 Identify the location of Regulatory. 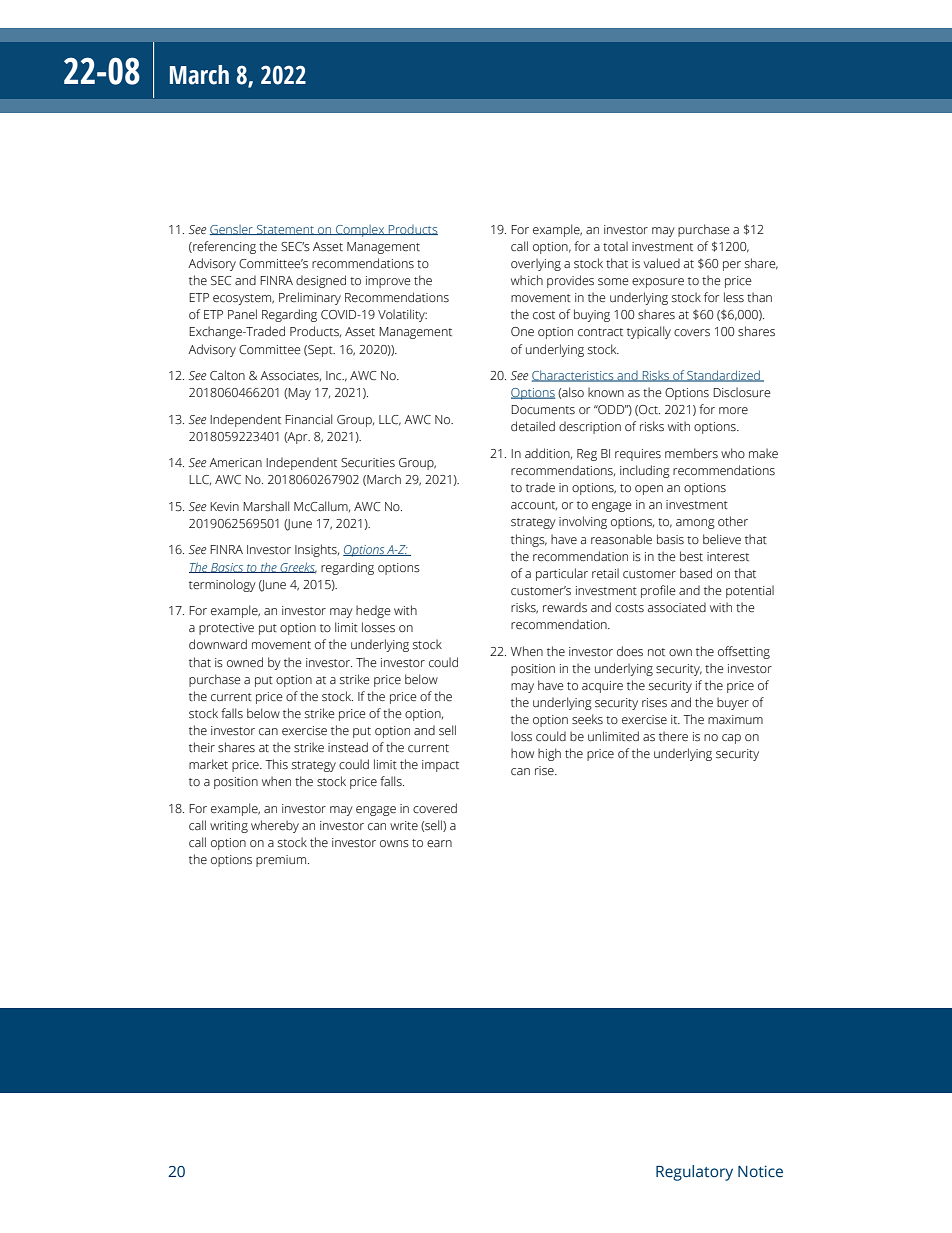
(694, 1173).
